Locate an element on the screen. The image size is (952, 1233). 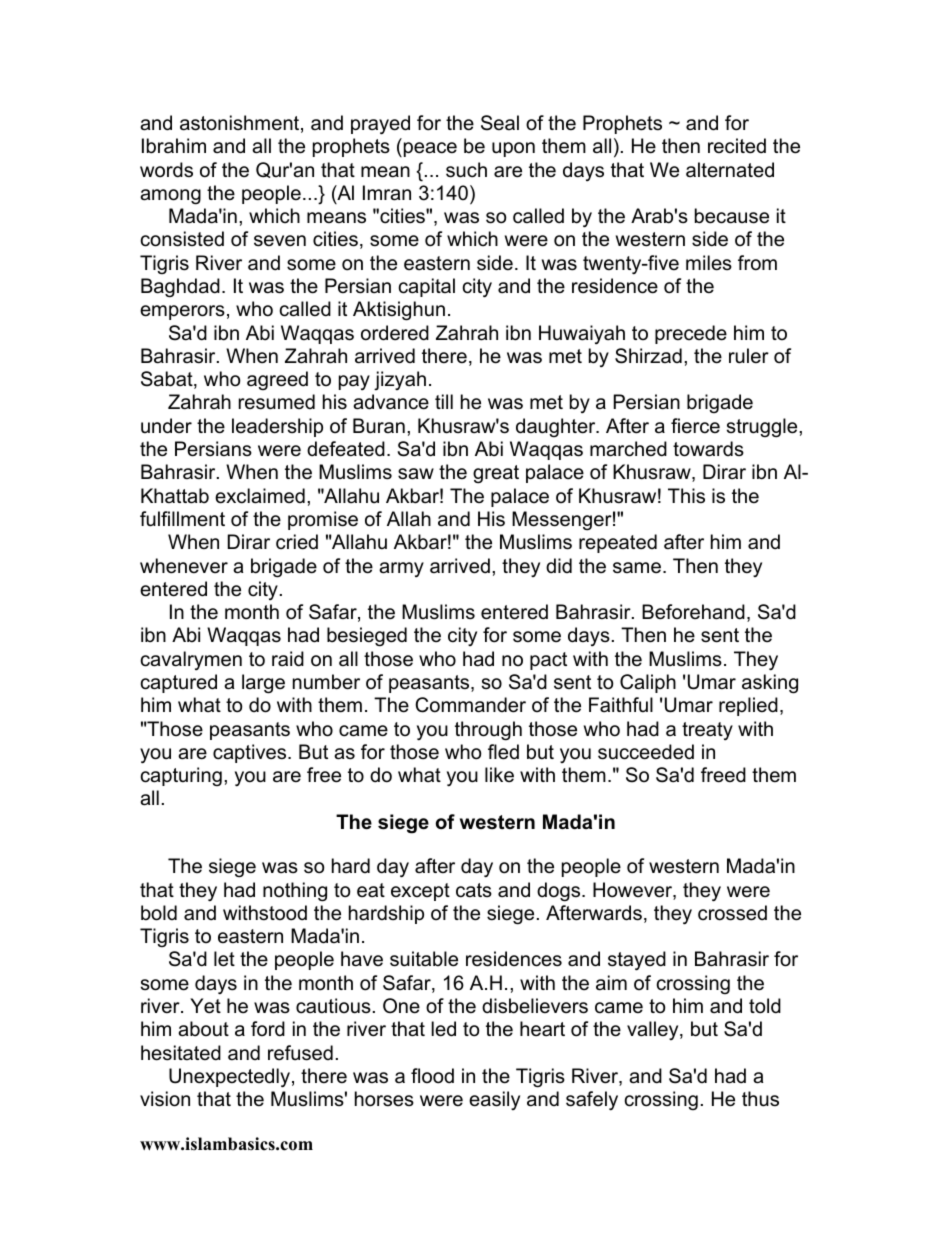
raid is located at coordinates (288, 659).
